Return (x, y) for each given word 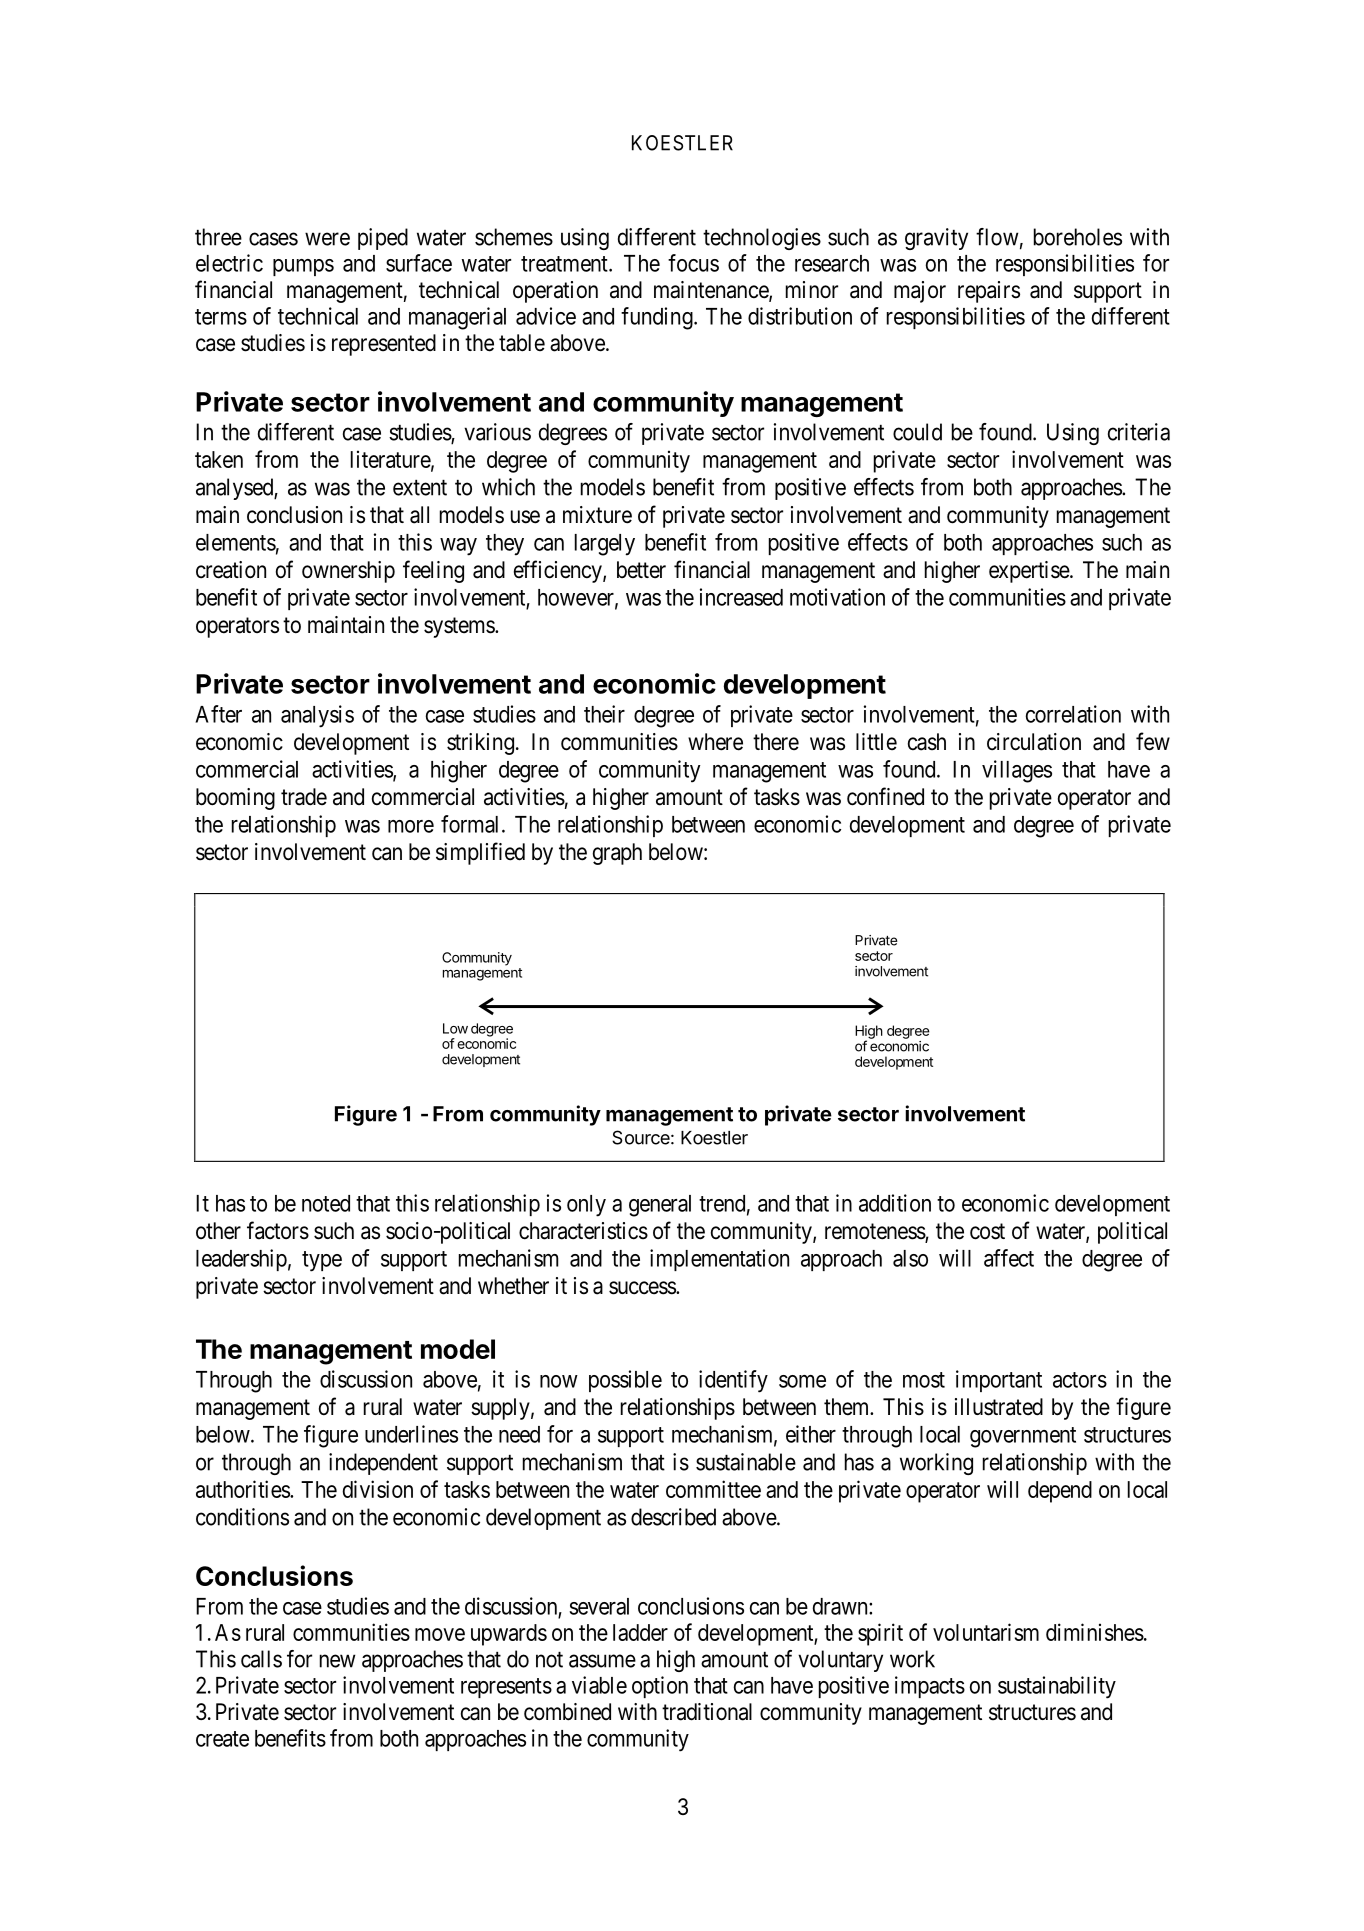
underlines (411, 1434)
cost (987, 1231)
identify (733, 1381)
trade (304, 797)
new (338, 1661)
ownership (348, 572)
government (1023, 1437)
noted (326, 1203)
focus (693, 263)
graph (617, 854)
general (660, 1206)
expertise (1030, 572)
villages (1017, 771)
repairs (989, 292)
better (641, 569)
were (327, 239)
